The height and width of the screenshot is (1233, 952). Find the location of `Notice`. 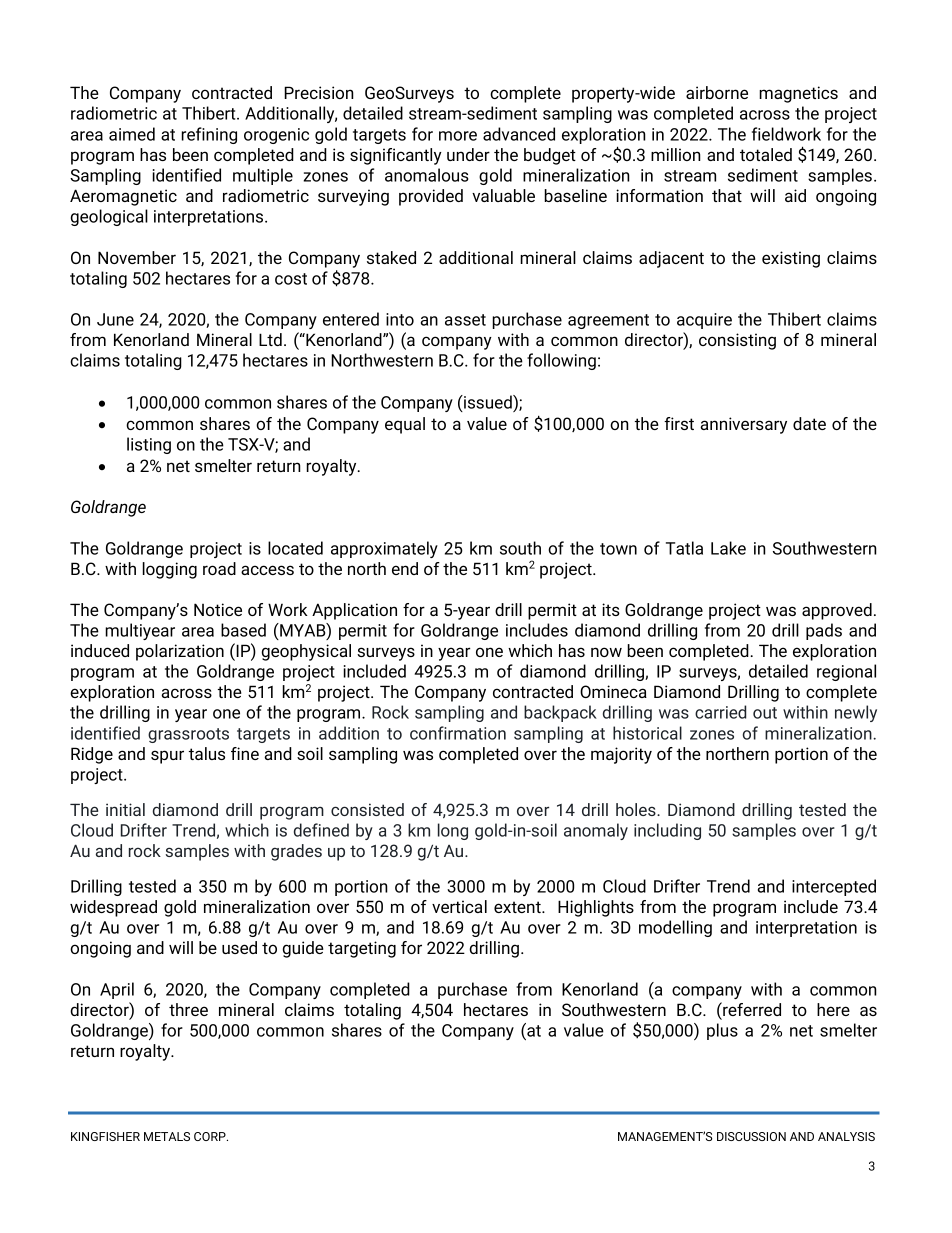

Notice is located at coordinates (218, 609).
